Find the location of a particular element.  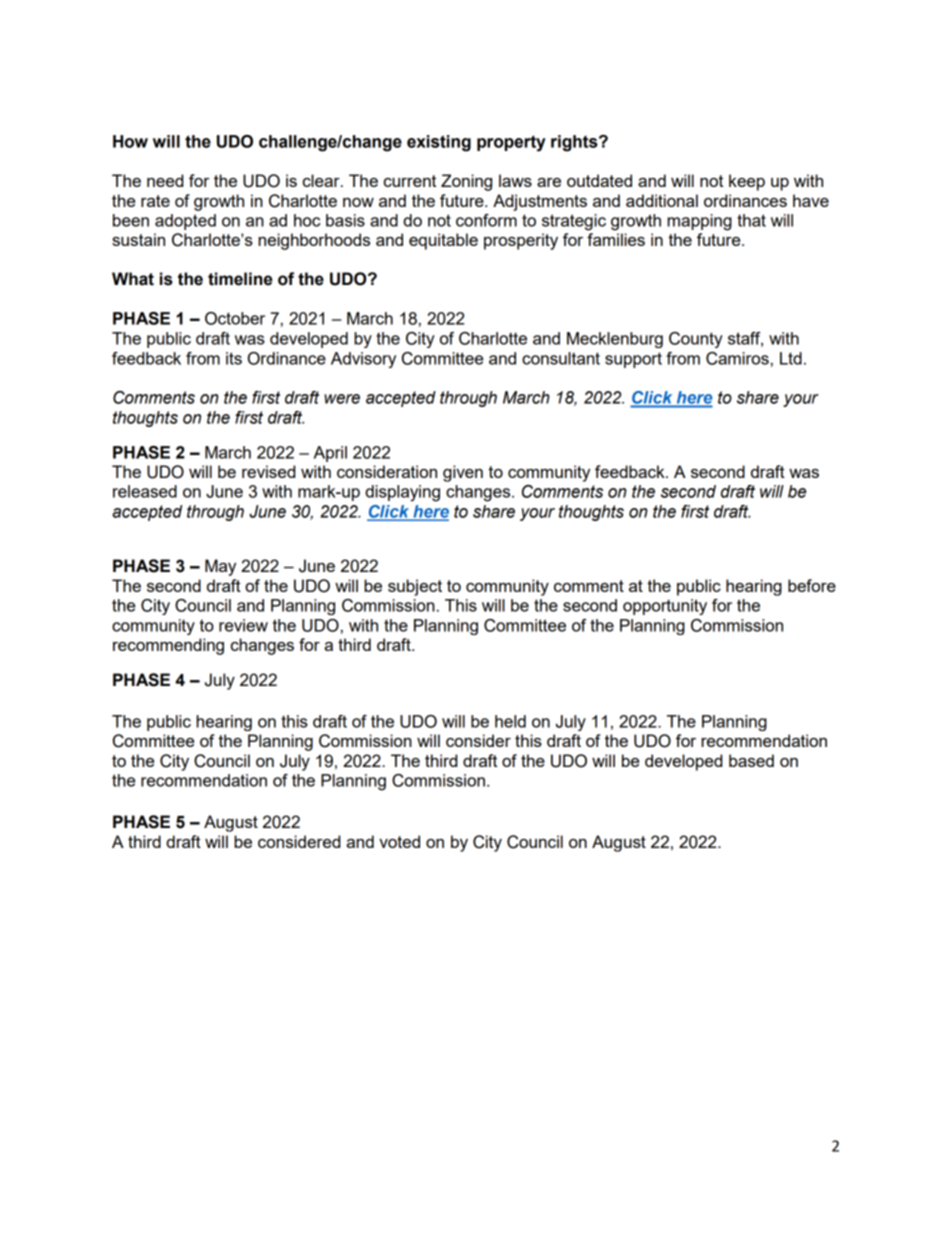

keep is located at coordinates (747, 182).
